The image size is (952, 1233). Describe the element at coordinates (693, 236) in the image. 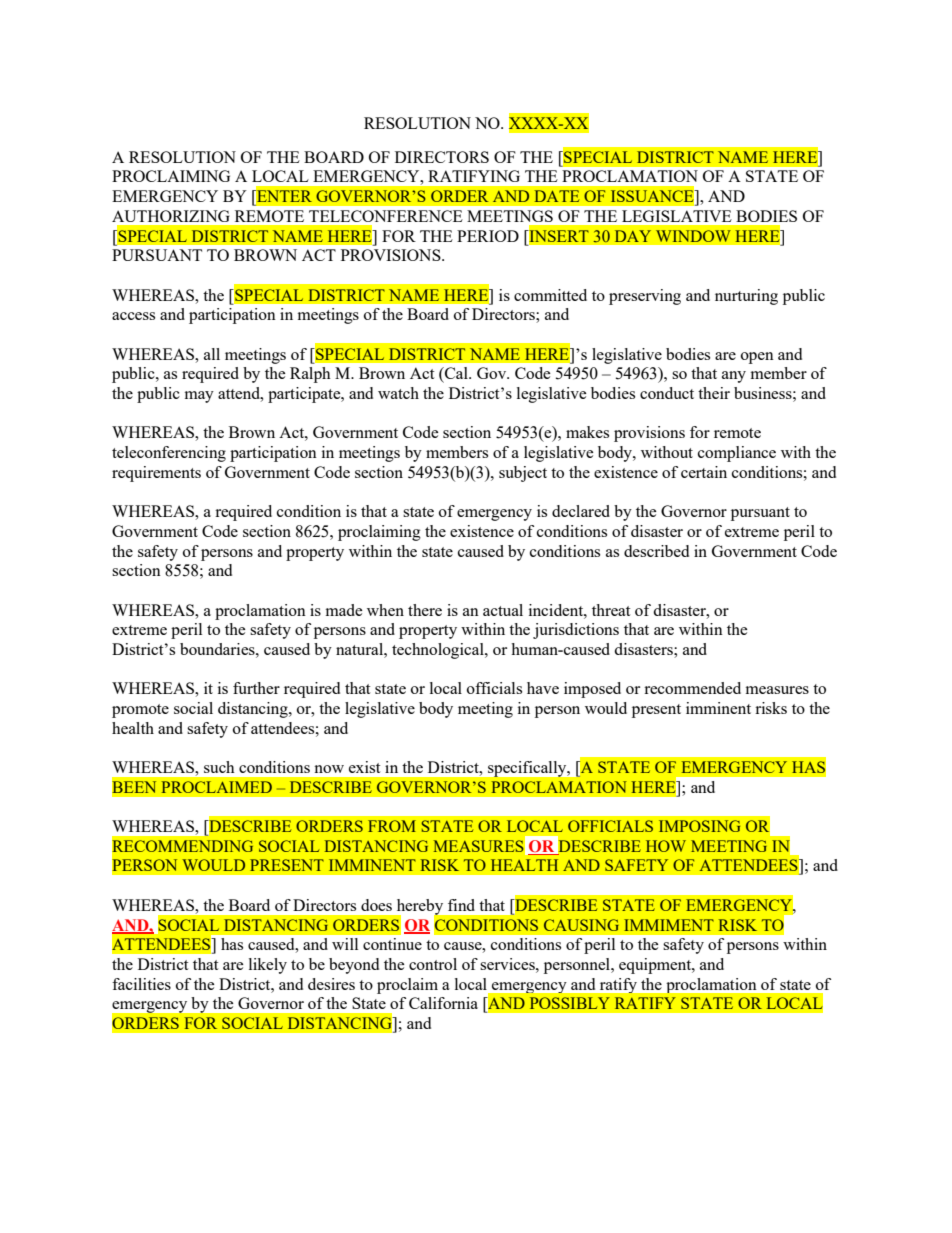

I see `WINDOW` at that location.
